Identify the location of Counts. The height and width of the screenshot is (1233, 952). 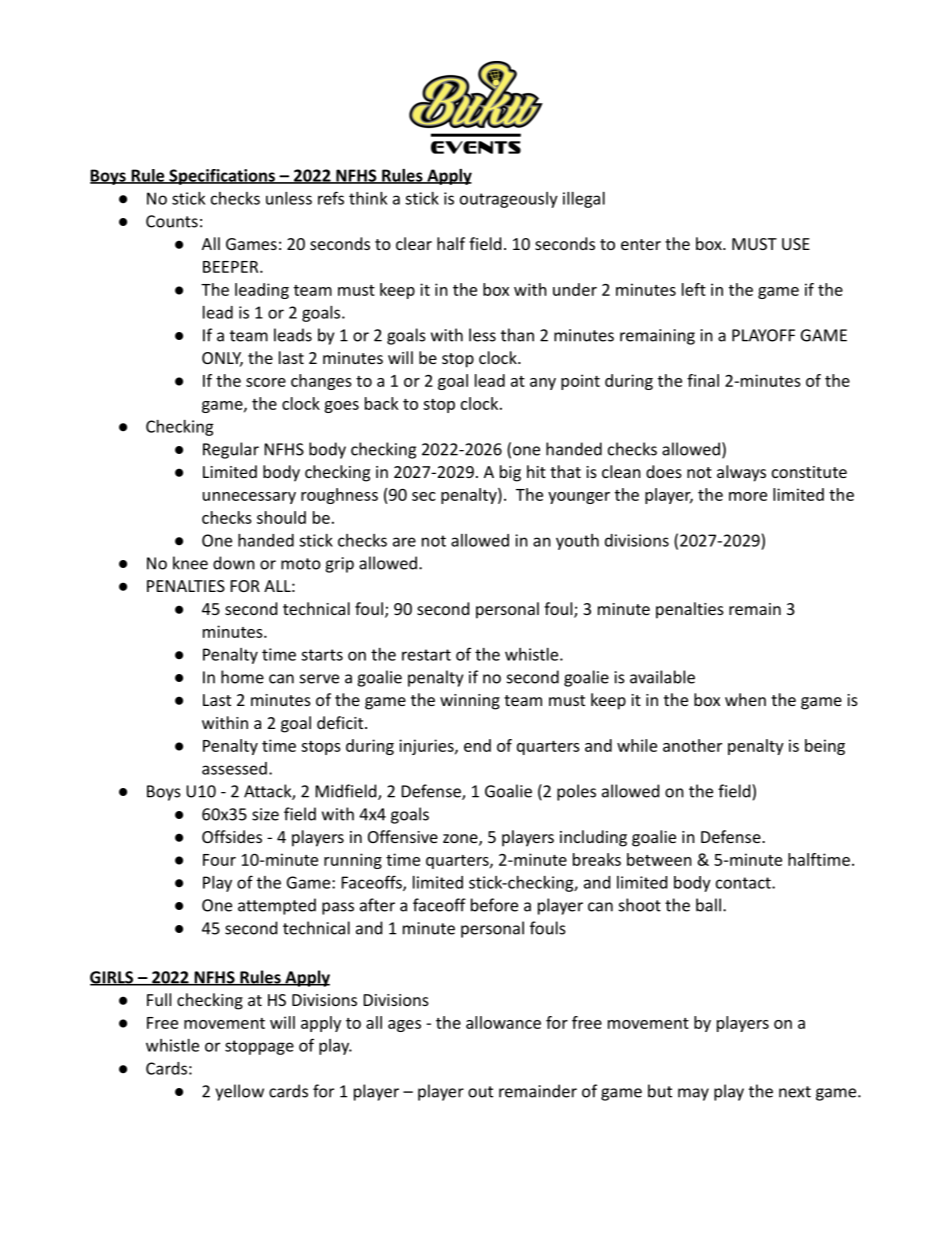
(172, 221).
